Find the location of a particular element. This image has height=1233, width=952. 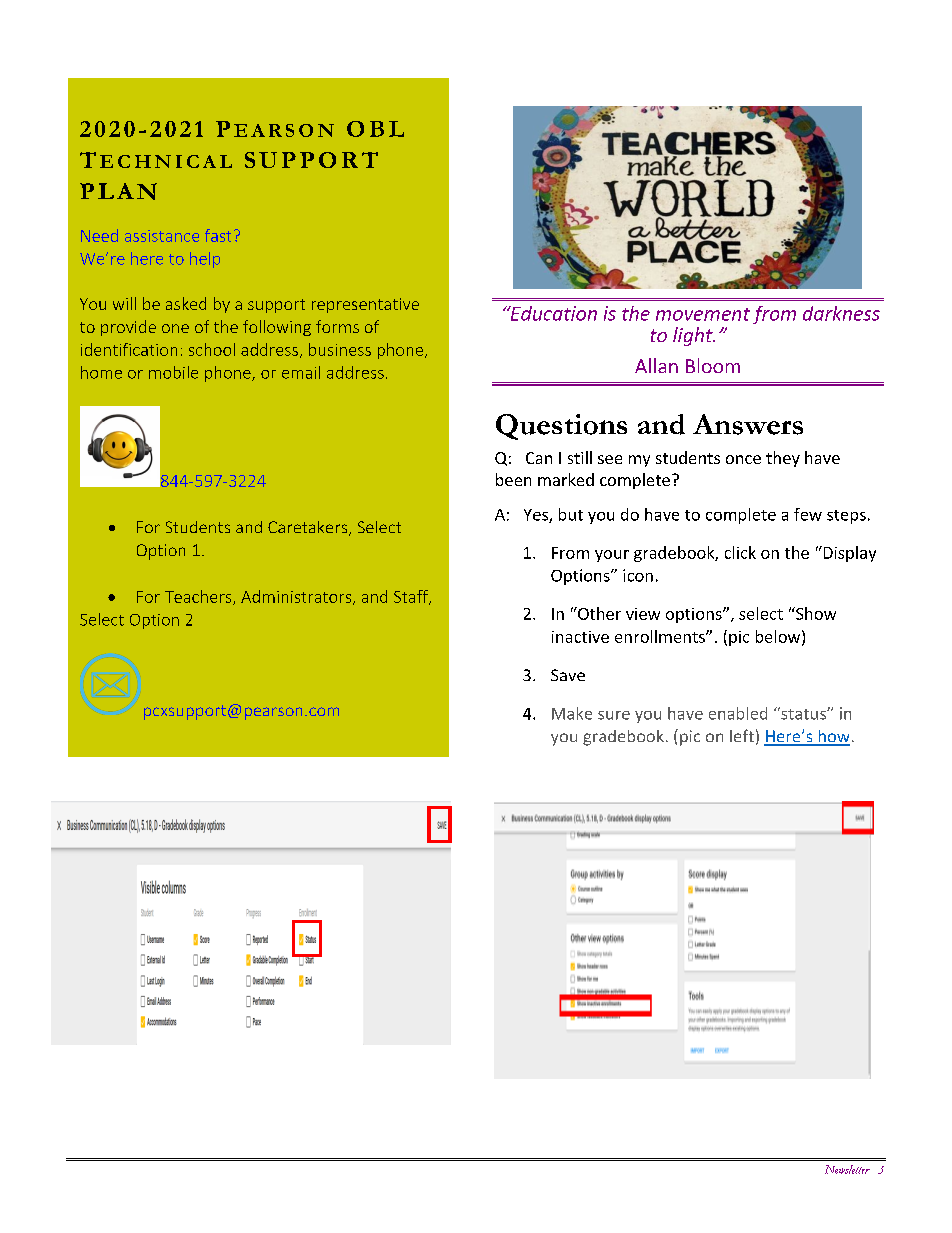

Newsletter is located at coordinates (847, 1169).
